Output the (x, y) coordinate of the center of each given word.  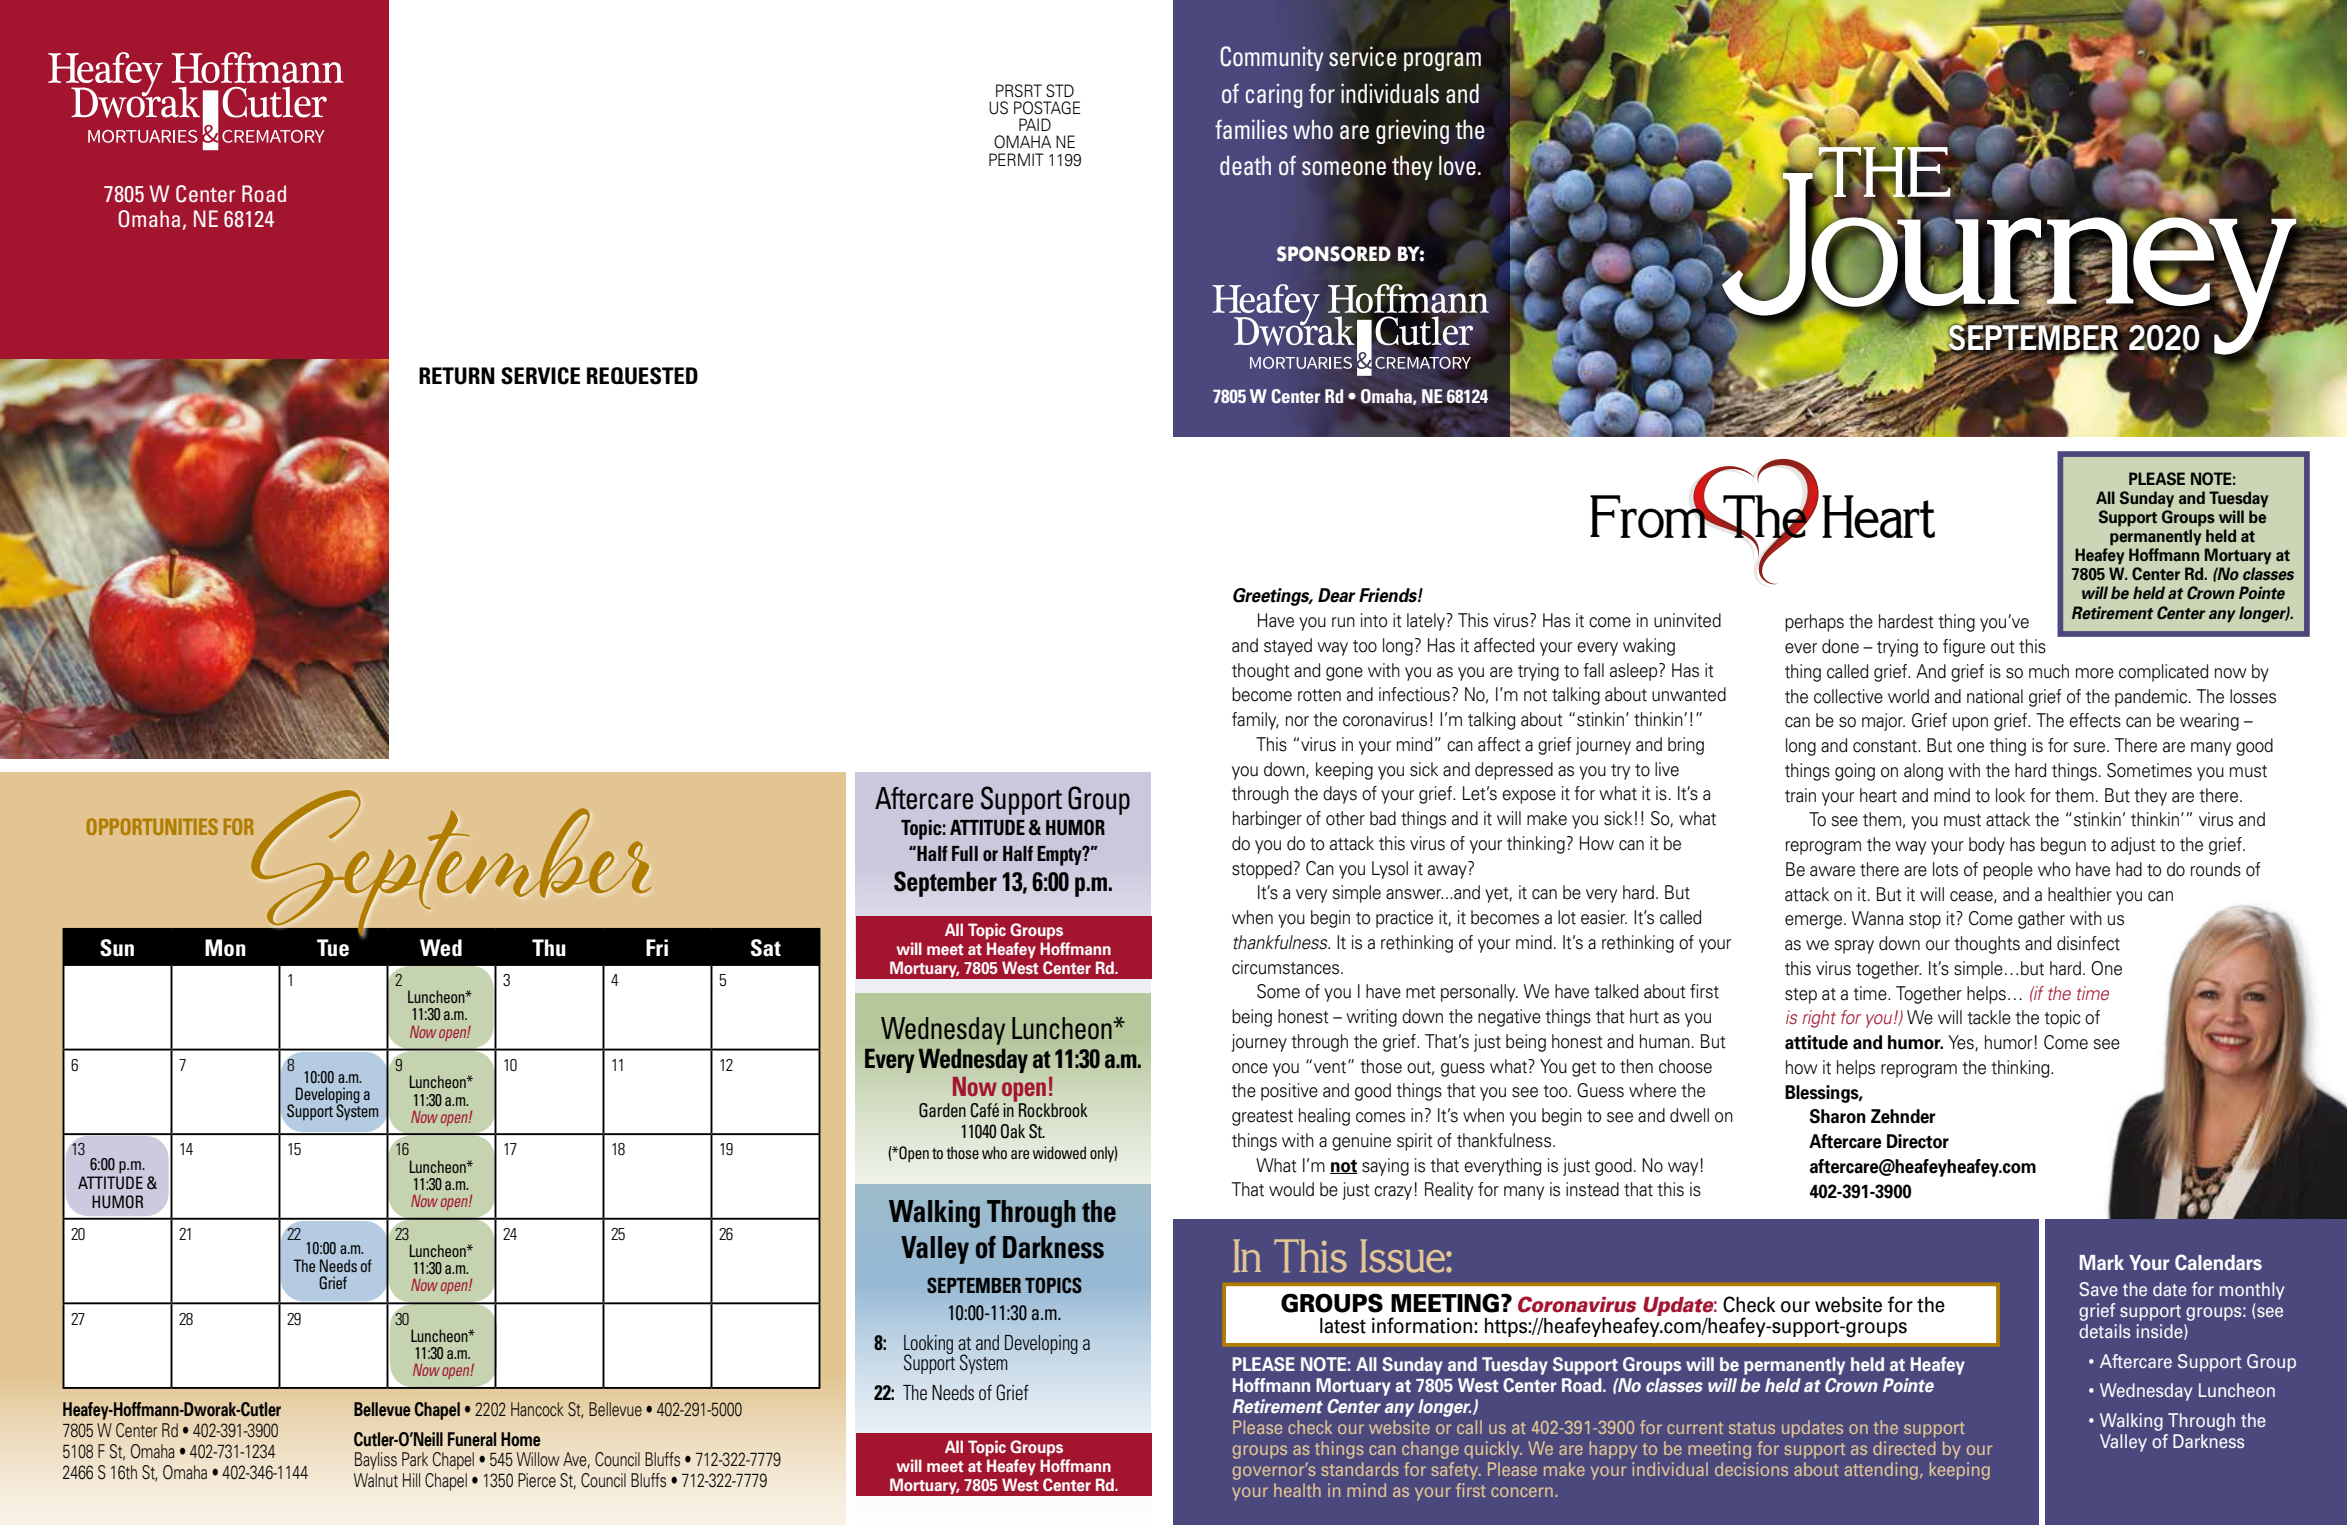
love (1457, 165)
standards (1360, 1469)
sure (2089, 747)
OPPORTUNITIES (152, 826)
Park (415, 1459)
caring (1273, 96)
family (1255, 721)
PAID (1035, 124)
